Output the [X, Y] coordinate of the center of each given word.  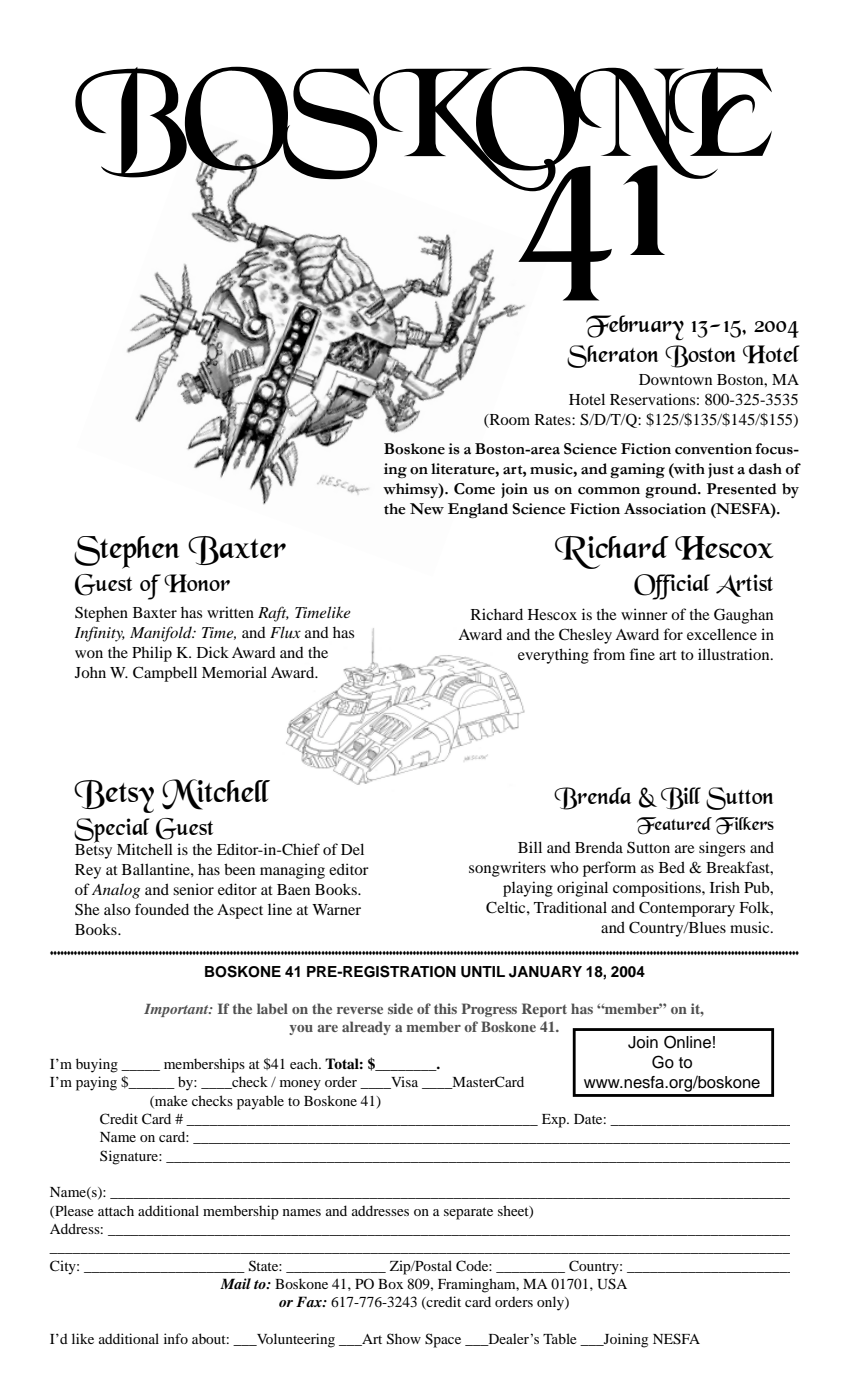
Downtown [675, 379]
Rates [554, 419]
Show [404, 1339]
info [176, 1338]
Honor [197, 583]
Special [112, 832]
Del [352, 849]
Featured [674, 826]
